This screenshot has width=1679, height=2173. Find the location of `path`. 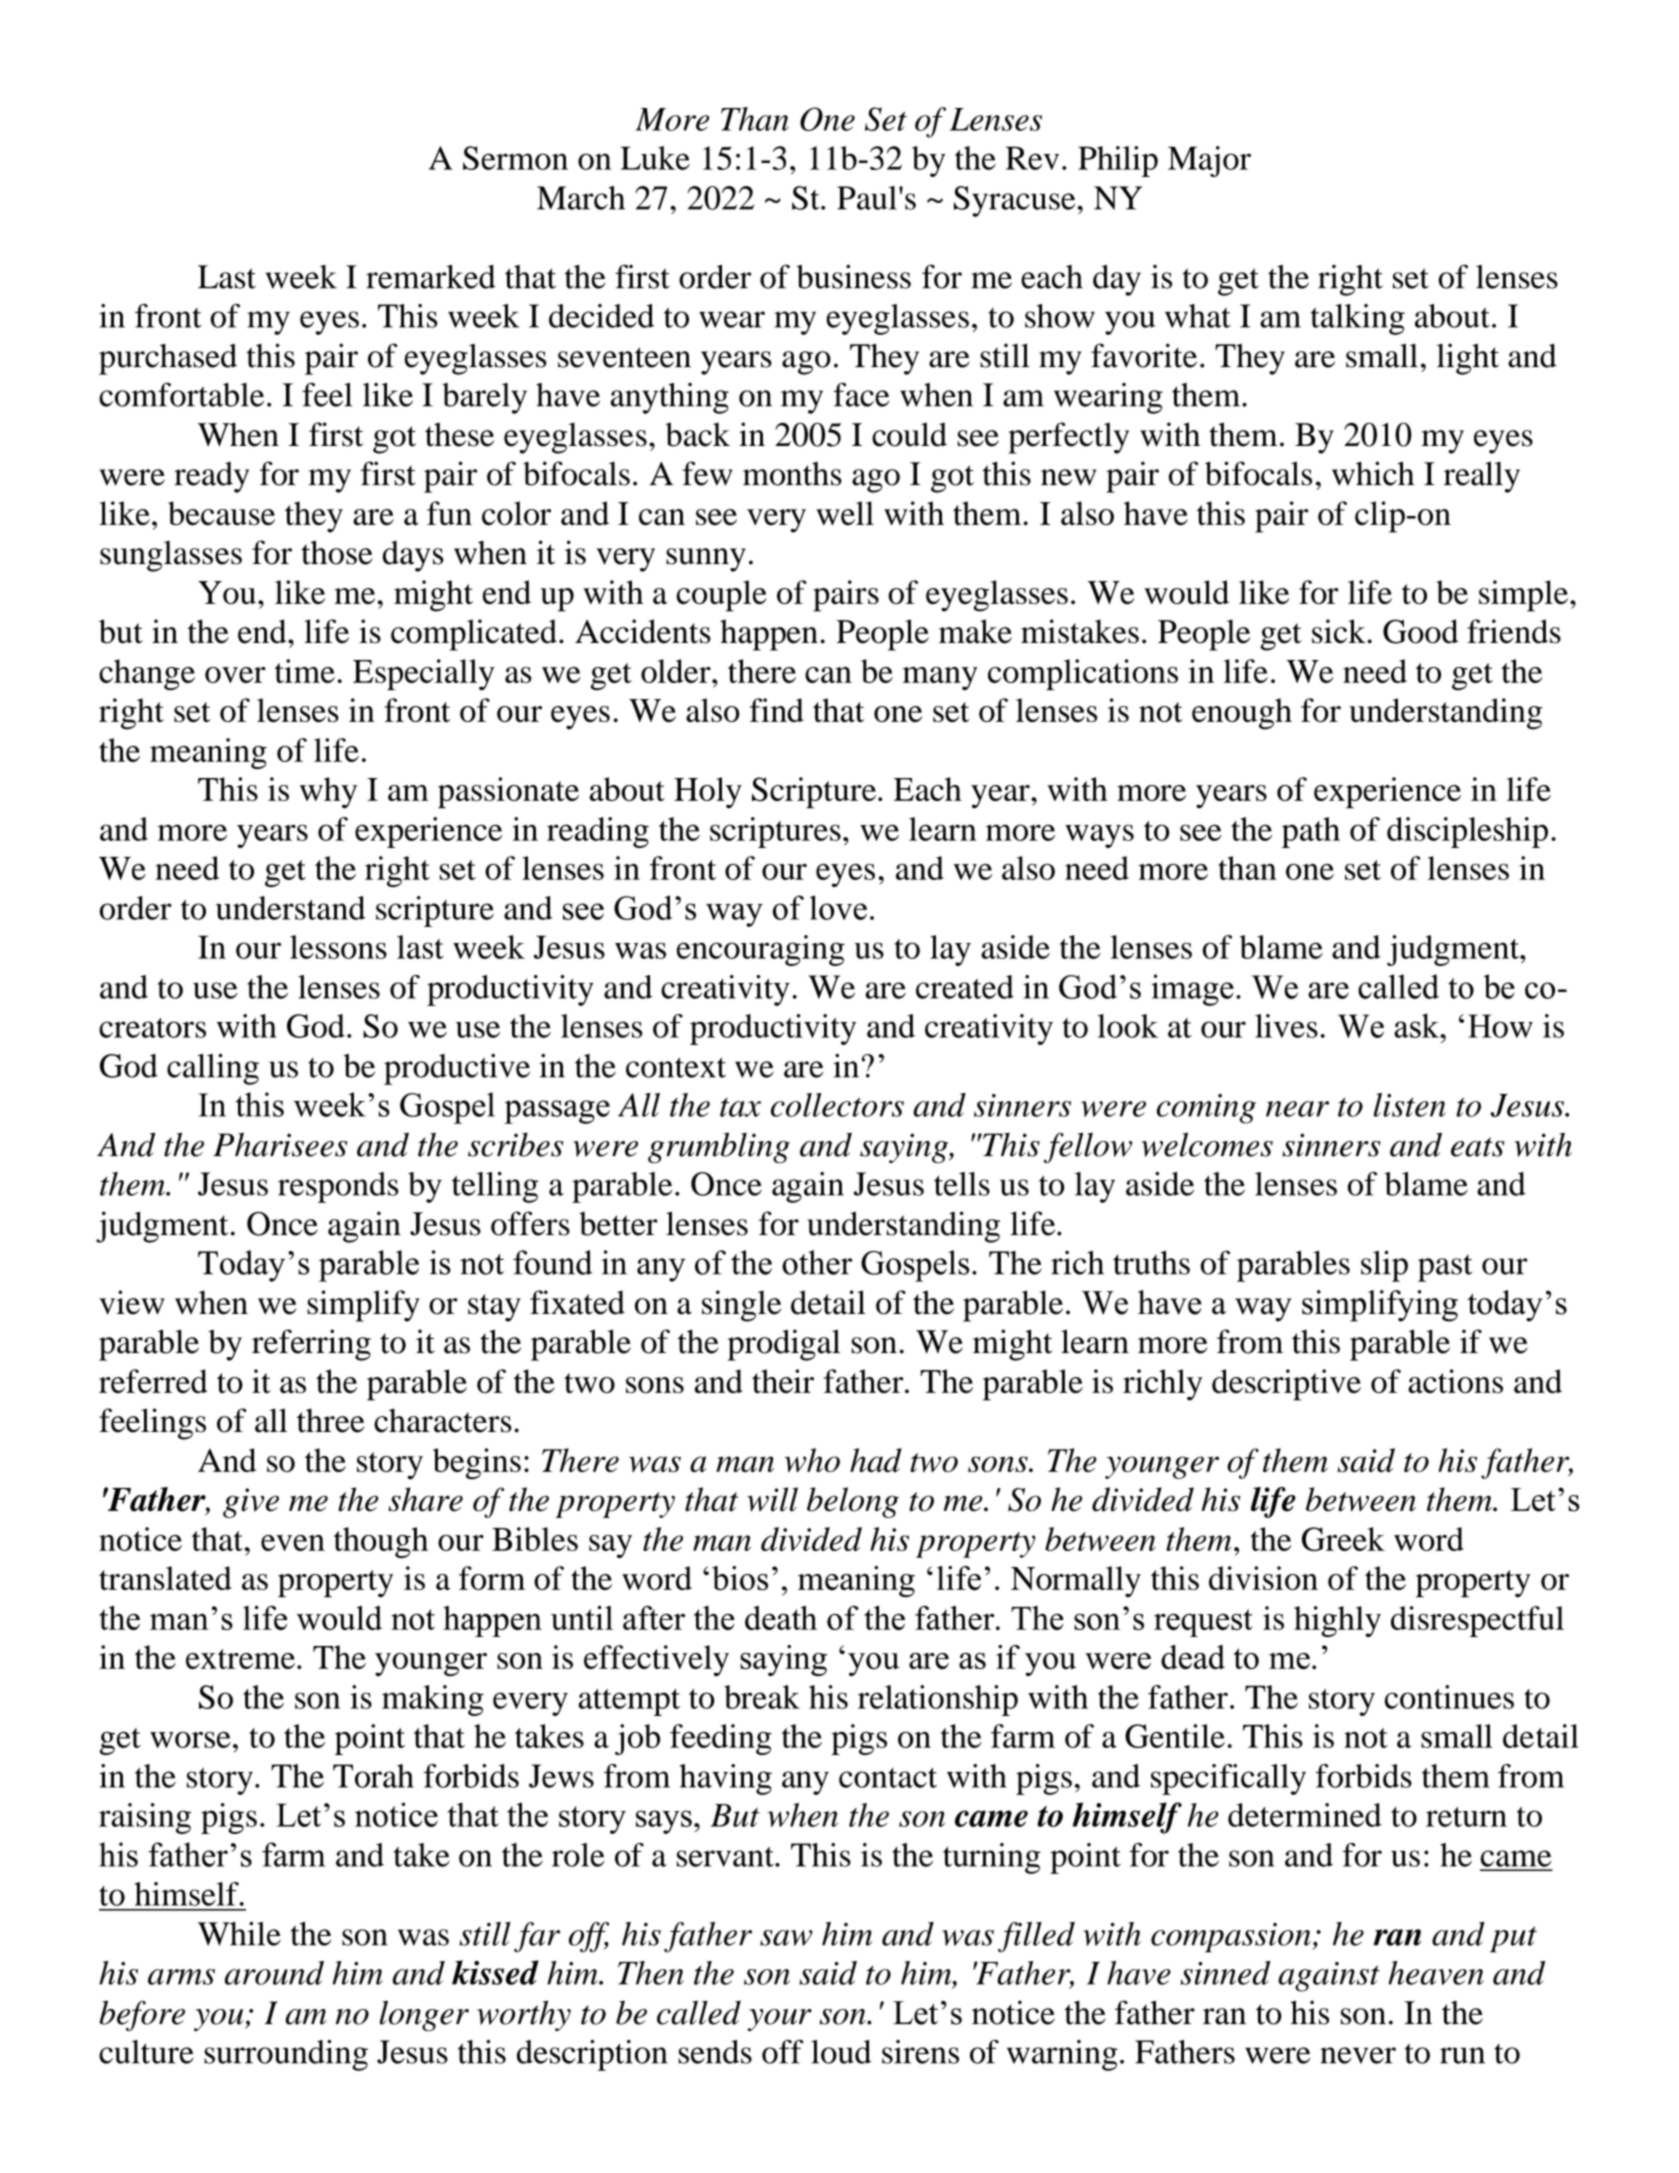

path is located at coordinates (1311, 832).
